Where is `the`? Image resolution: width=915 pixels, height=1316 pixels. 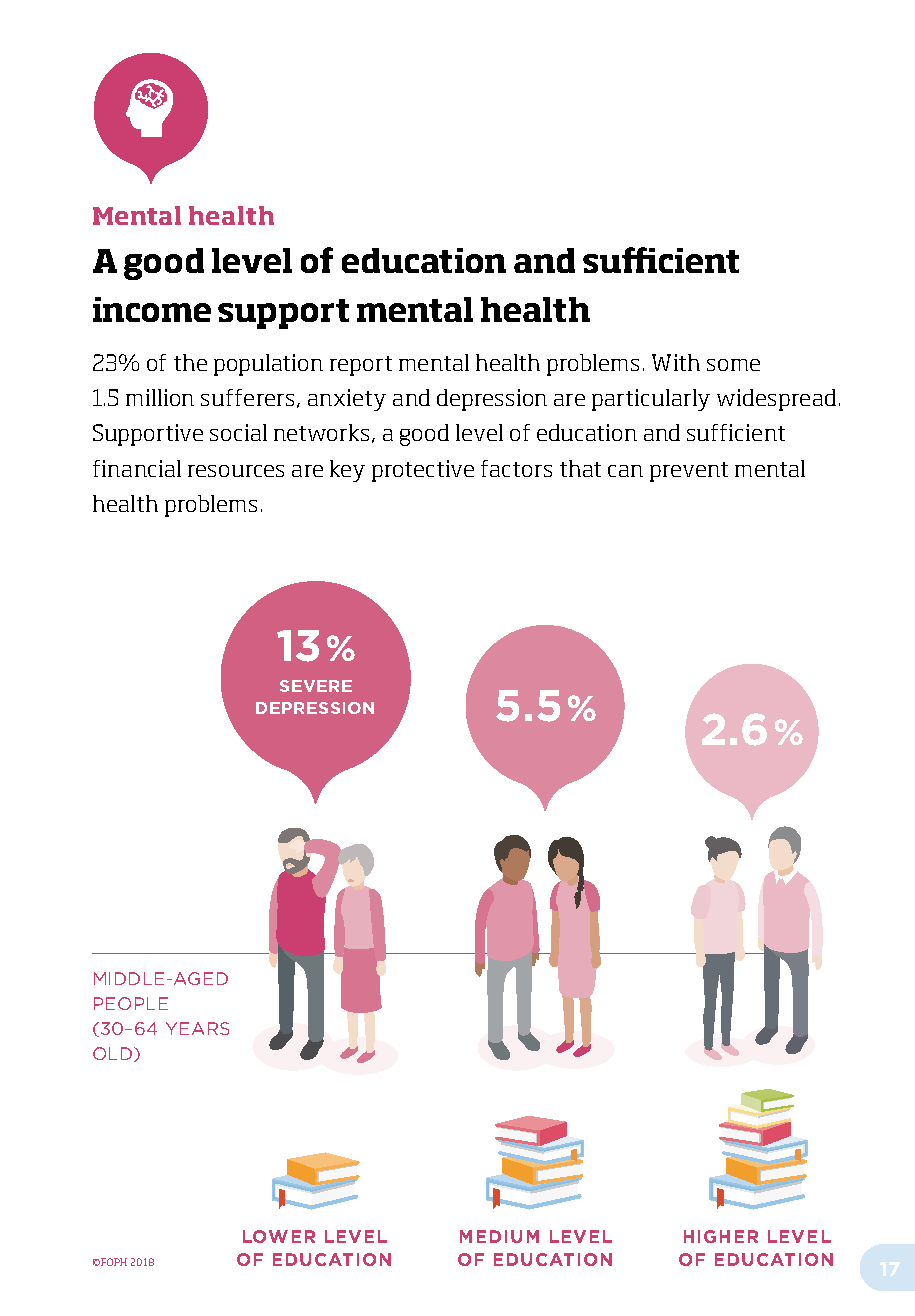
the is located at coordinates (190, 362).
